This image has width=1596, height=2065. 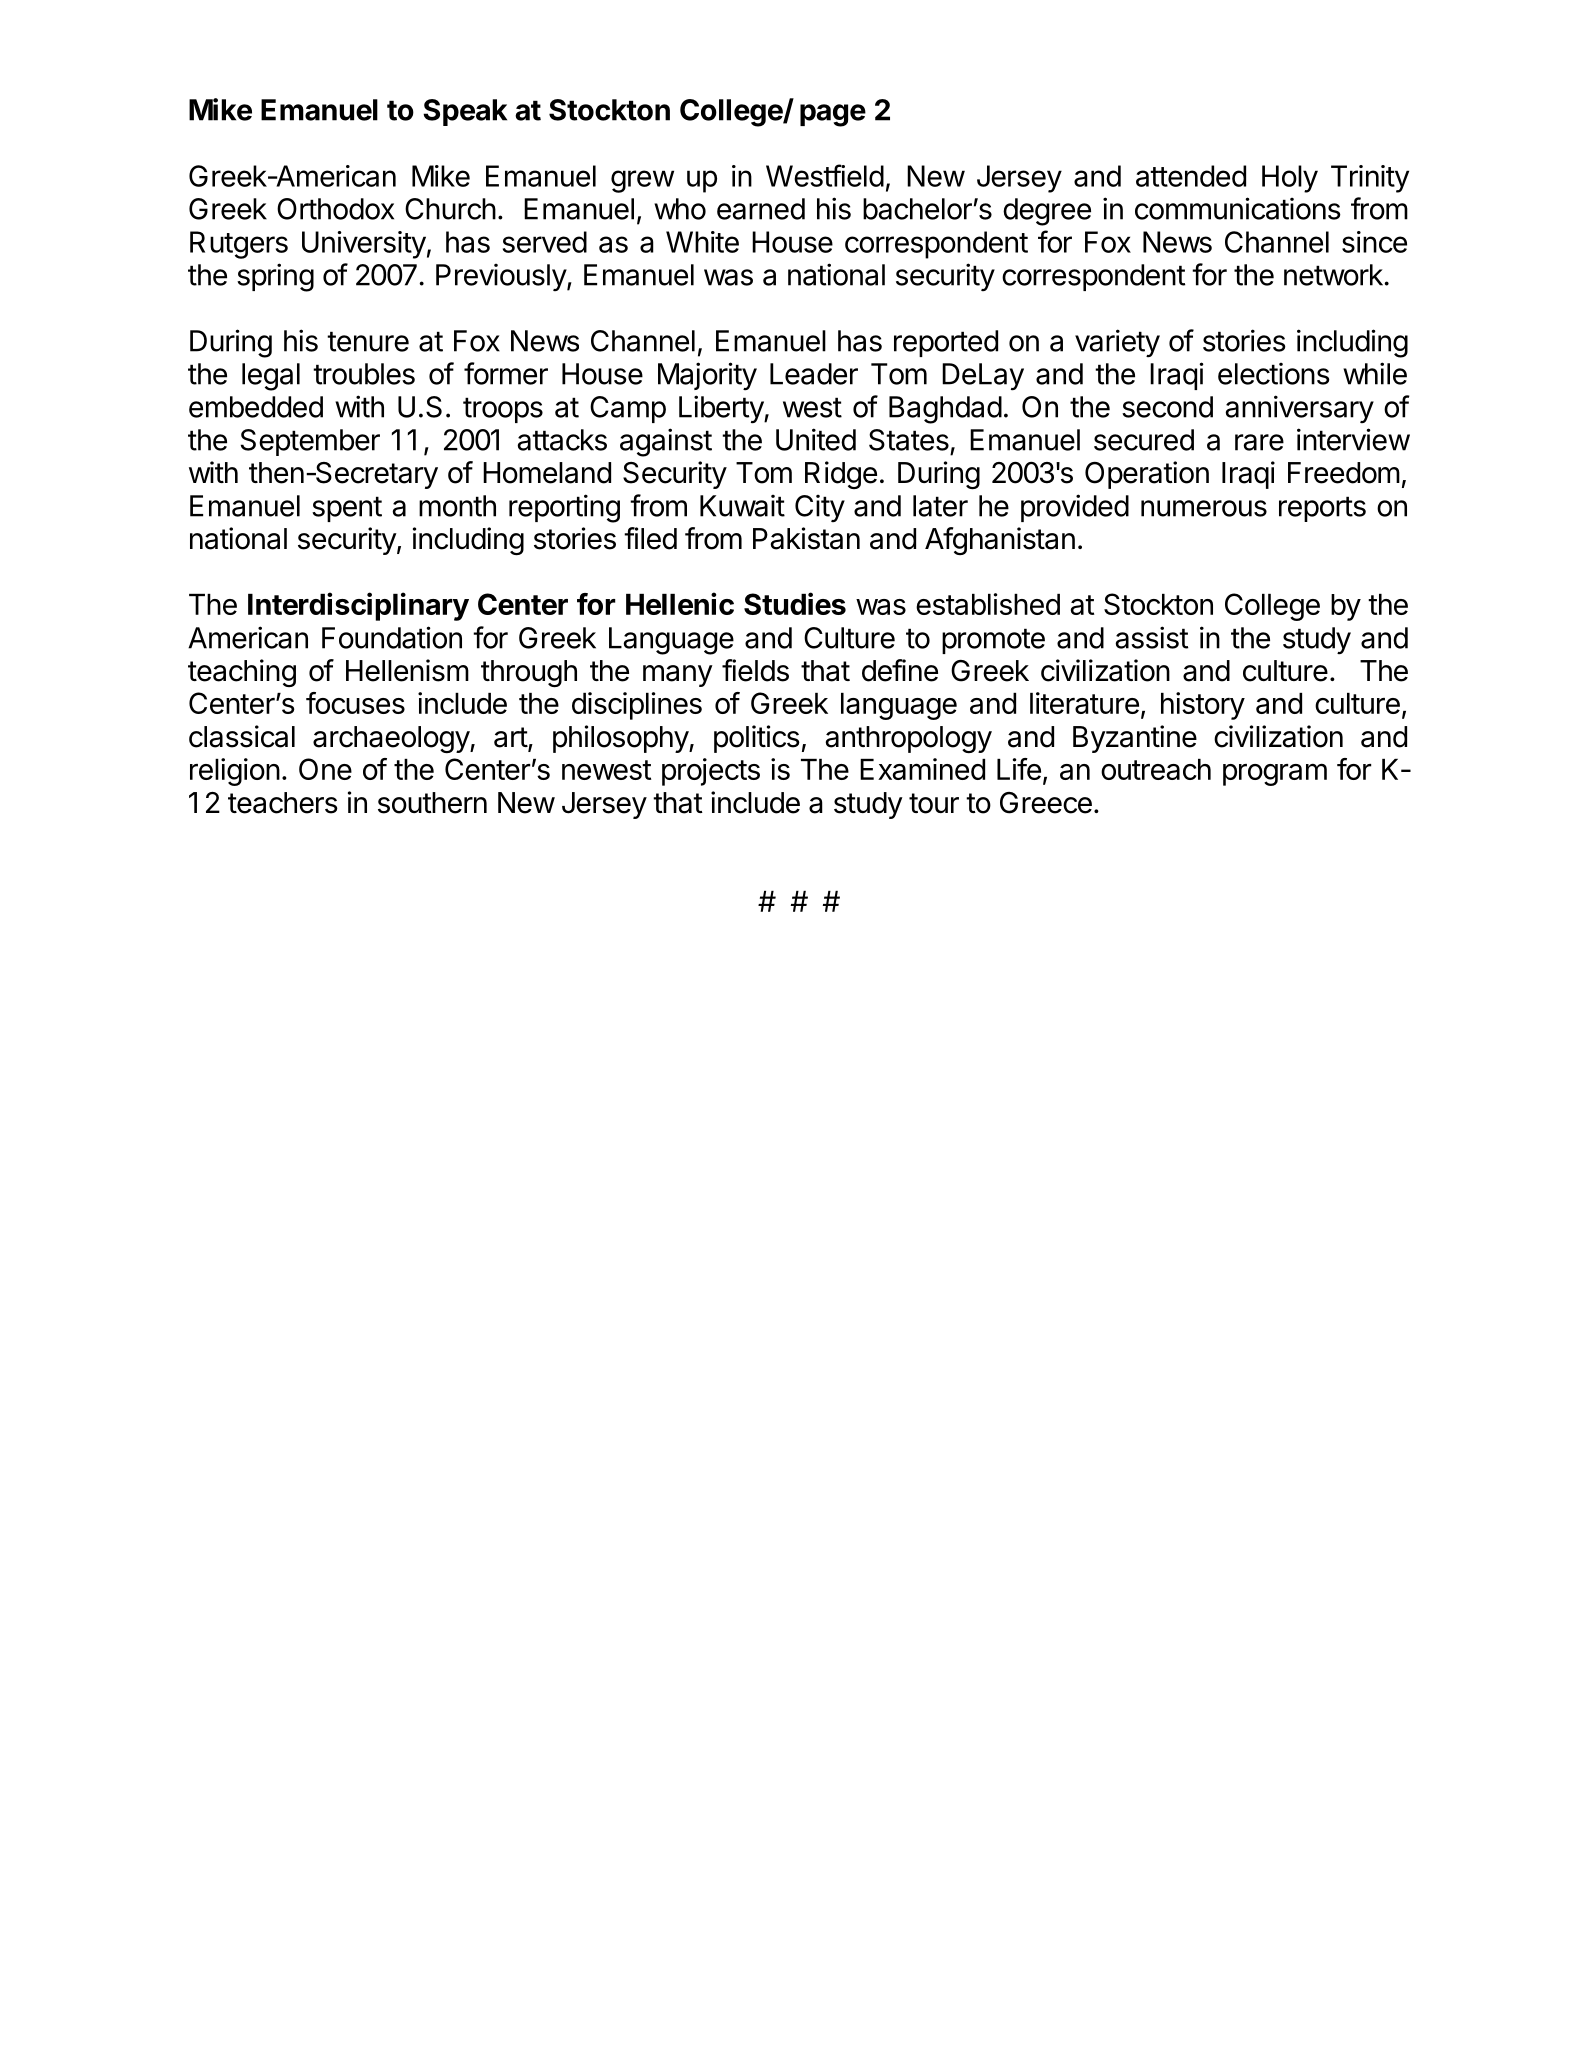 I want to click on program, so click(x=1275, y=774).
